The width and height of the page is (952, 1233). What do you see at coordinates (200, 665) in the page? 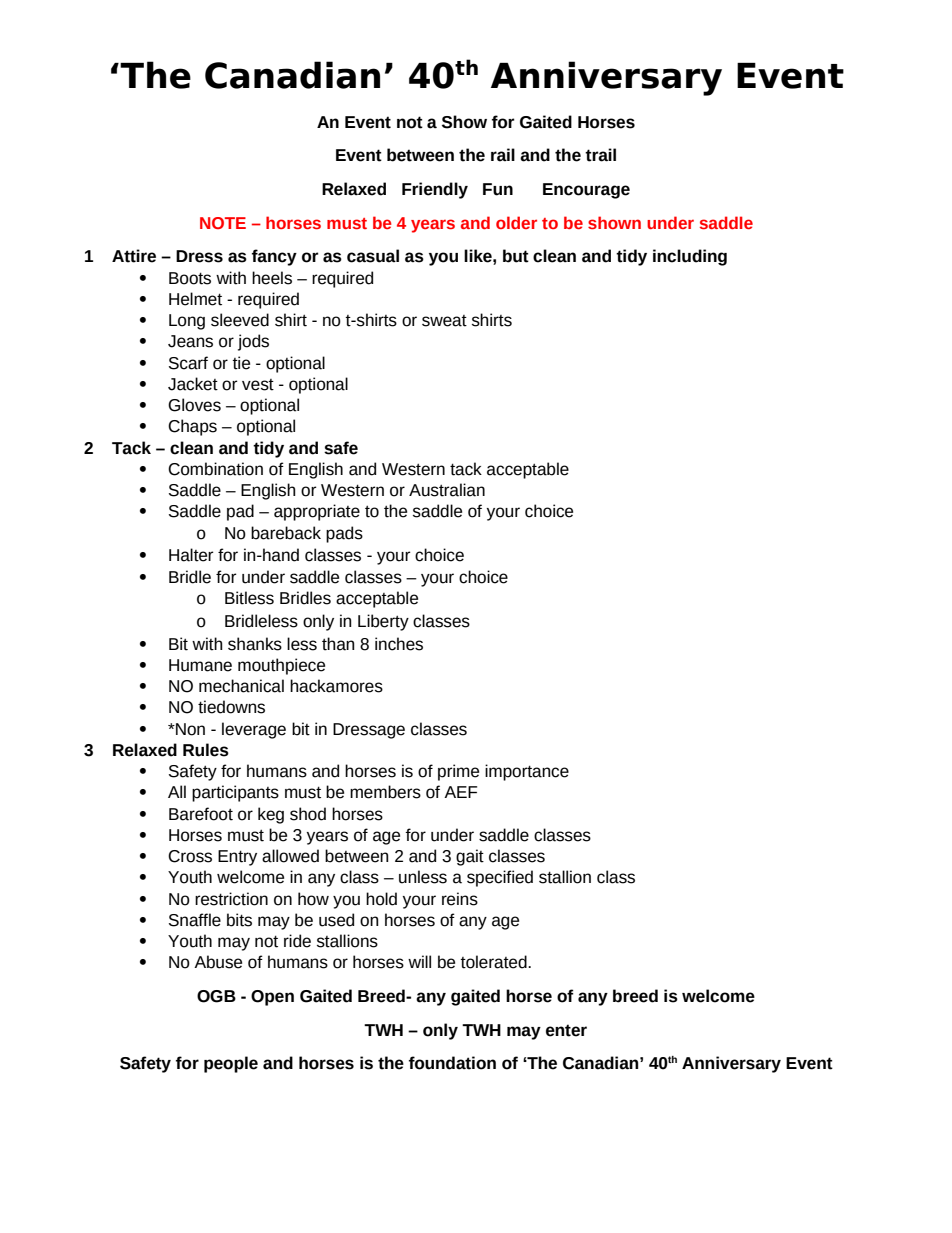
I see `Humane` at bounding box center [200, 665].
